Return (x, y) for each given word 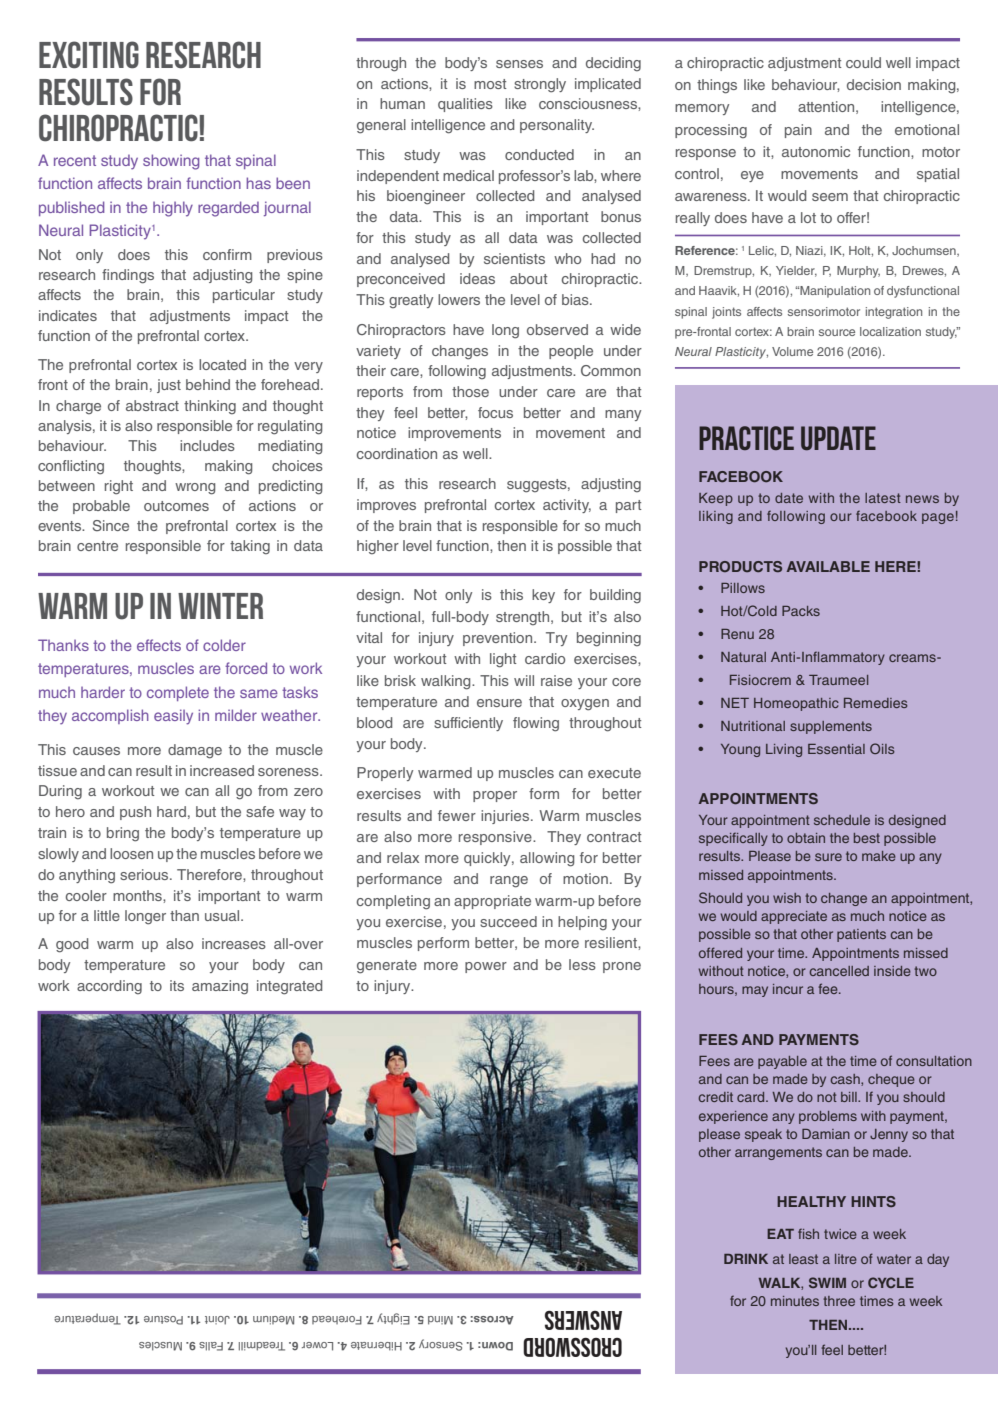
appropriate (492, 902)
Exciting (89, 55)
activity (567, 506)
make (879, 856)
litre (846, 1259)
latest (883, 498)
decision (874, 84)
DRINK (746, 1259)
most (490, 84)
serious (145, 874)
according (109, 987)
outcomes (176, 506)
